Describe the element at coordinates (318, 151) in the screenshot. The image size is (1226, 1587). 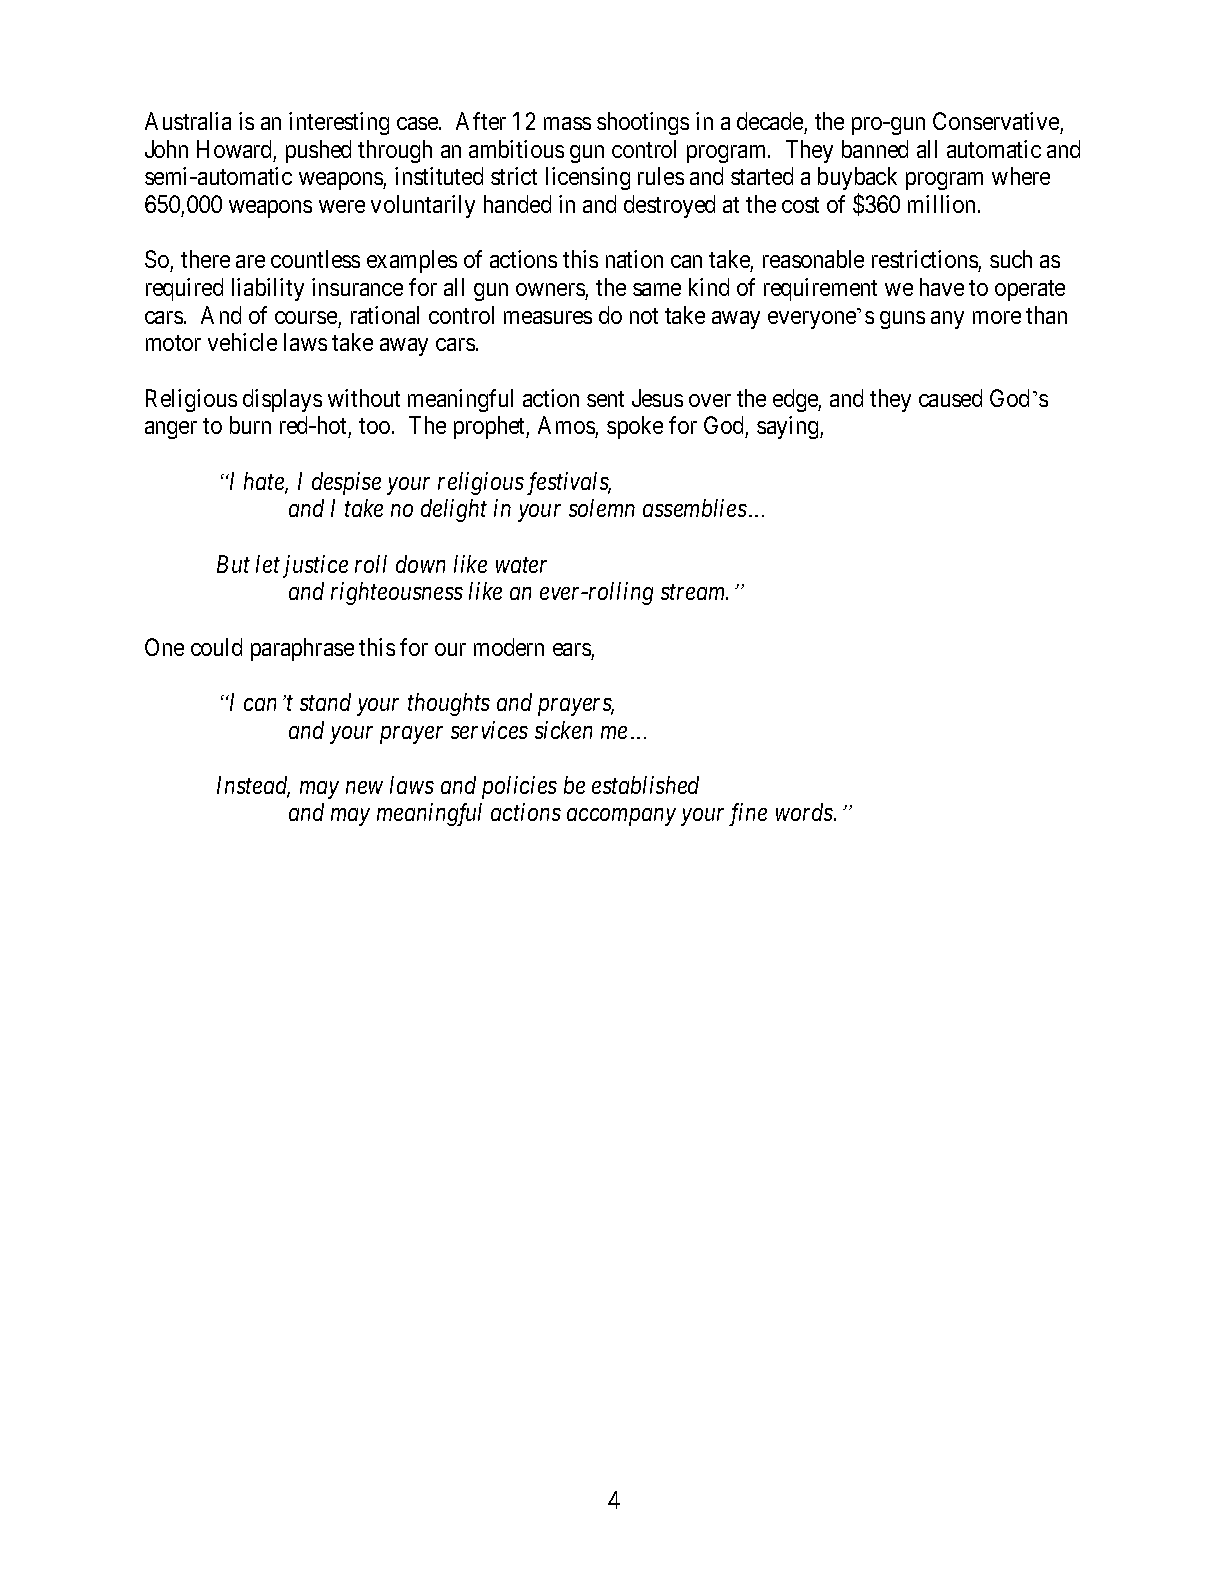
I see `pushed` at that location.
